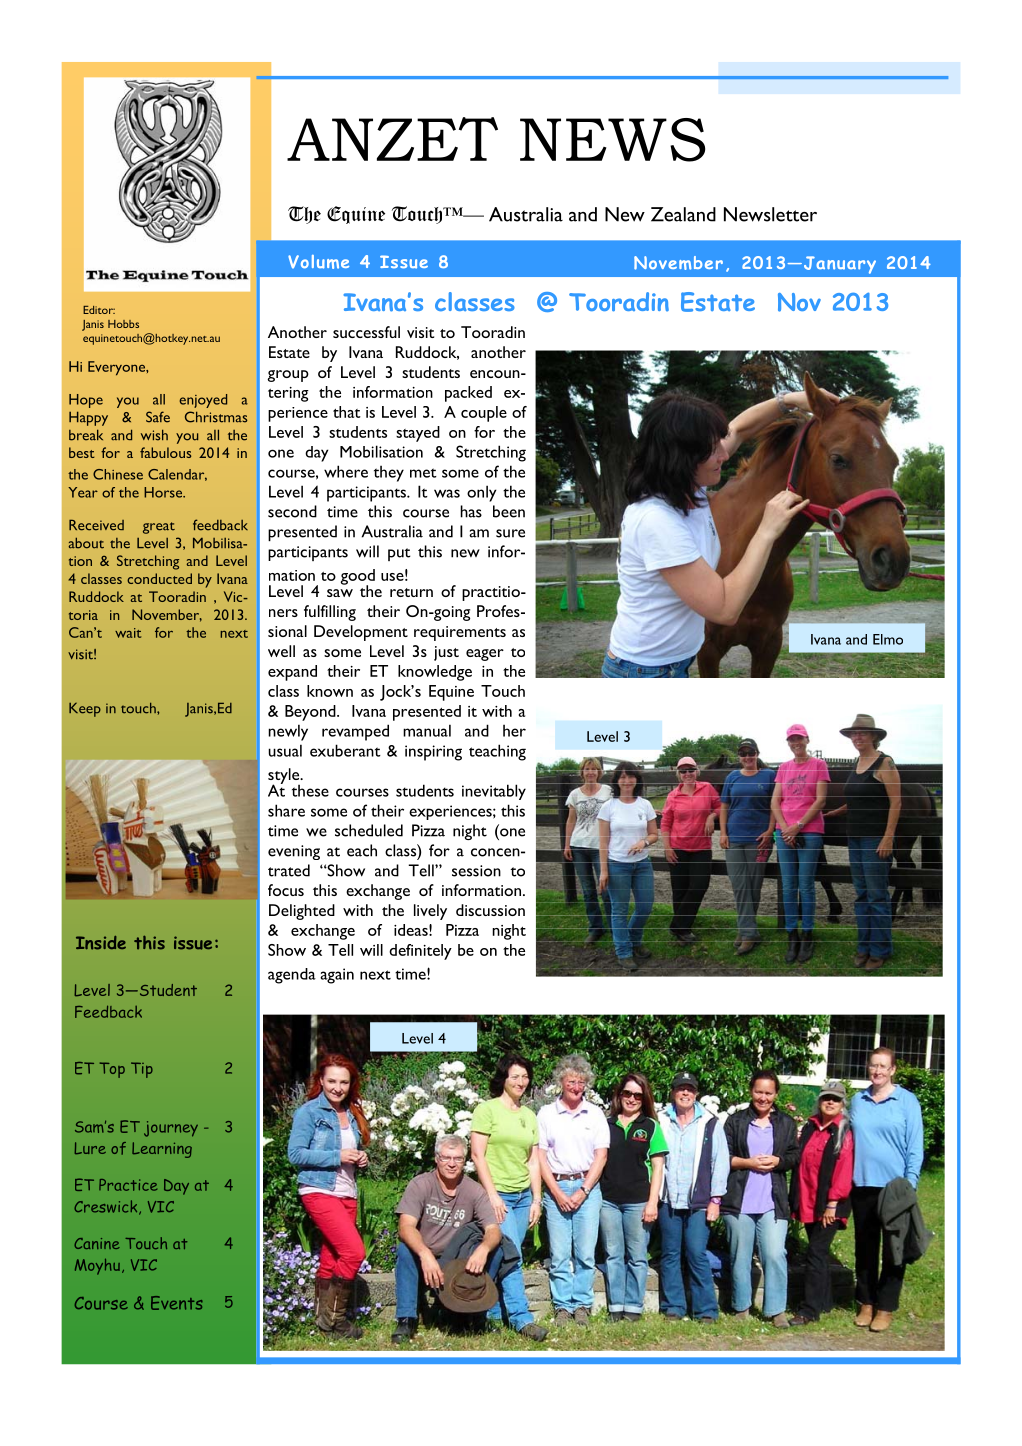 This screenshot has width=1022, height=1446. Describe the element at coordinates (468, 394) in the screenshot. I see `packed` at that location.
